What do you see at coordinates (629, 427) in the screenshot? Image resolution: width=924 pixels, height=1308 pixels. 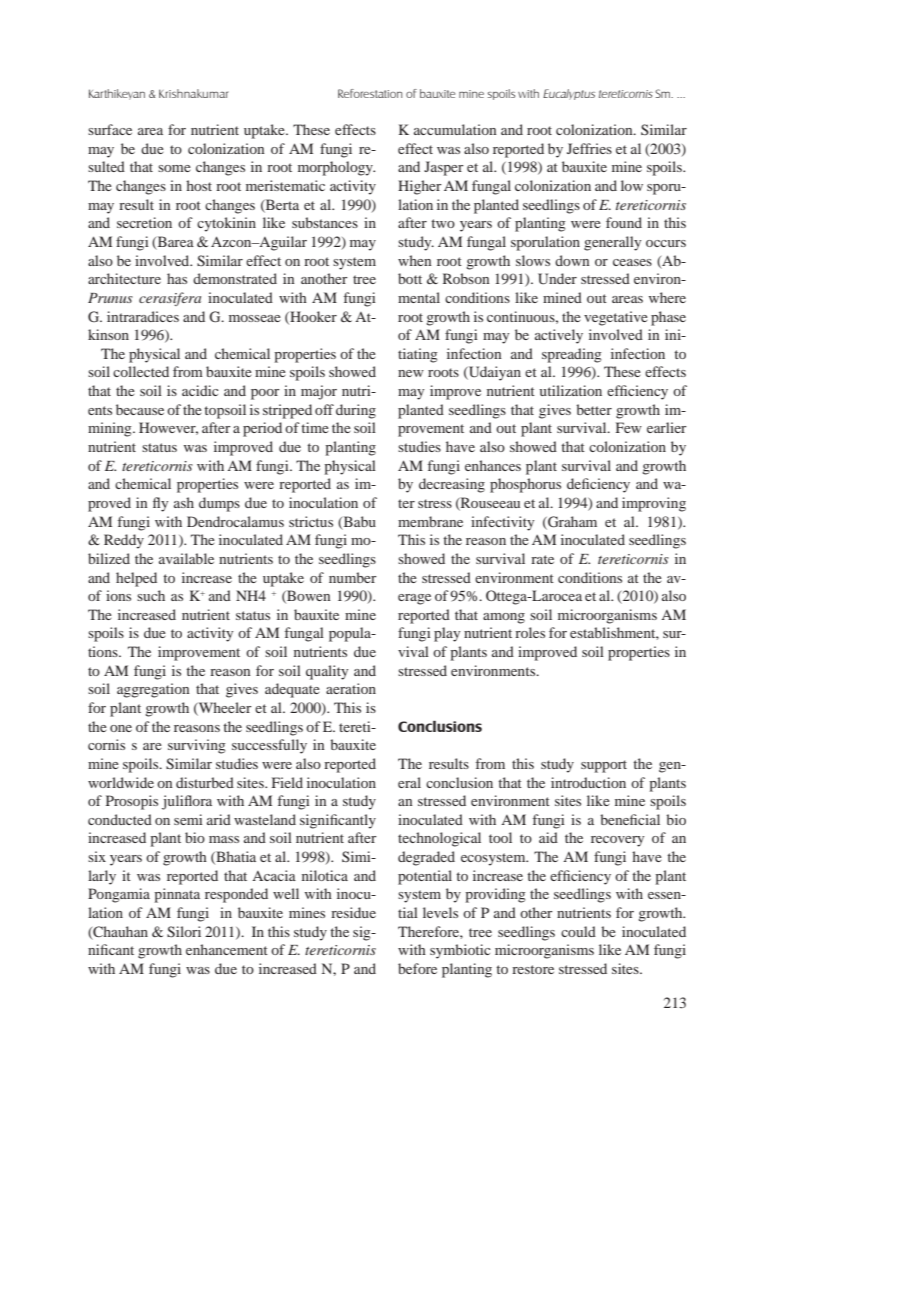 I see `Few` at bounding box center [629, 427].
